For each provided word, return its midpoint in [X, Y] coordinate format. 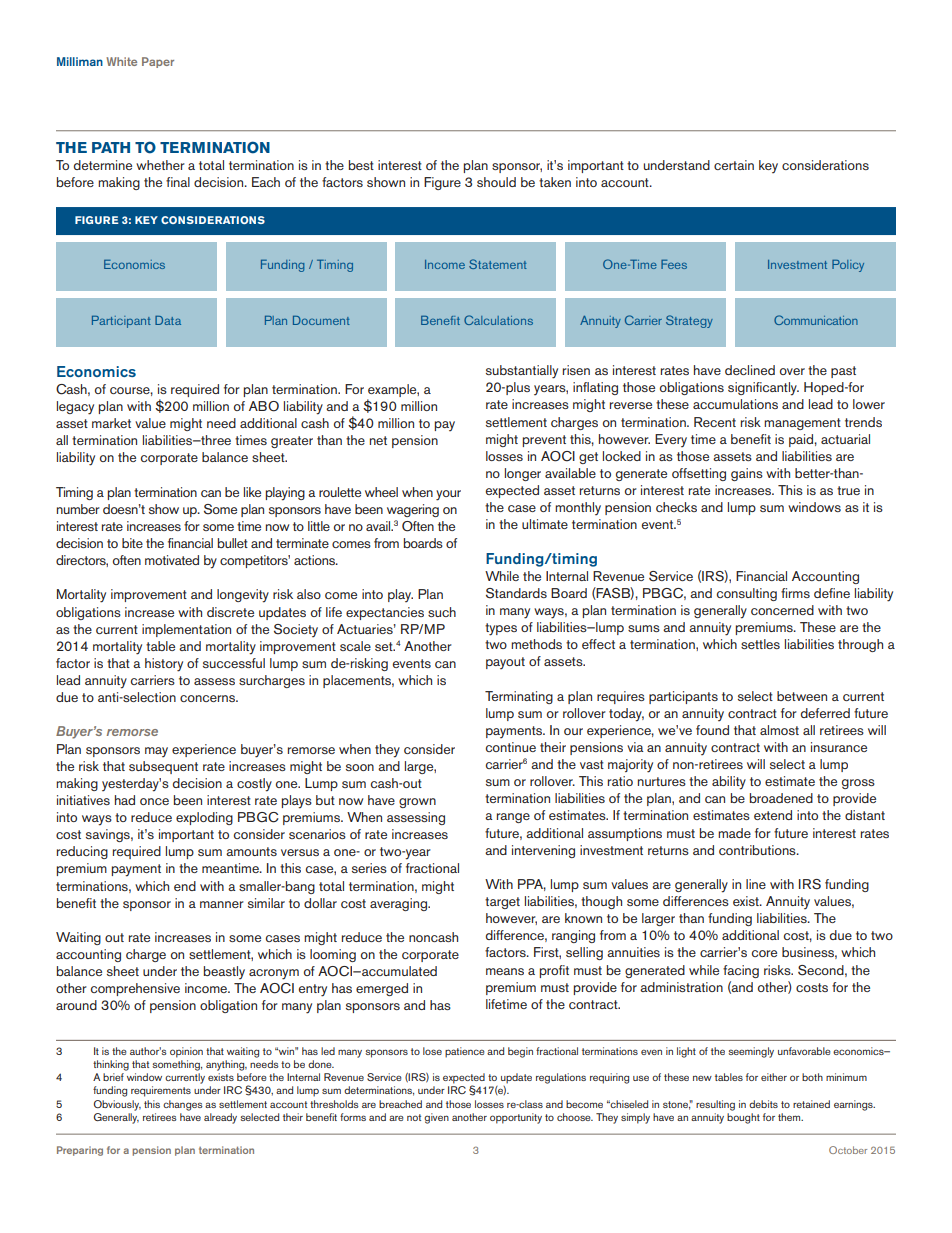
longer [523, 474]
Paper [158, 62]
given [436, 1118]
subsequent [163, 767]
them [790, 1117]
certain [734, 165]
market [111, 423]
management [802, 424]
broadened [781, 798]
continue [511, 747]
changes [183, 1105]
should [496, 182]
